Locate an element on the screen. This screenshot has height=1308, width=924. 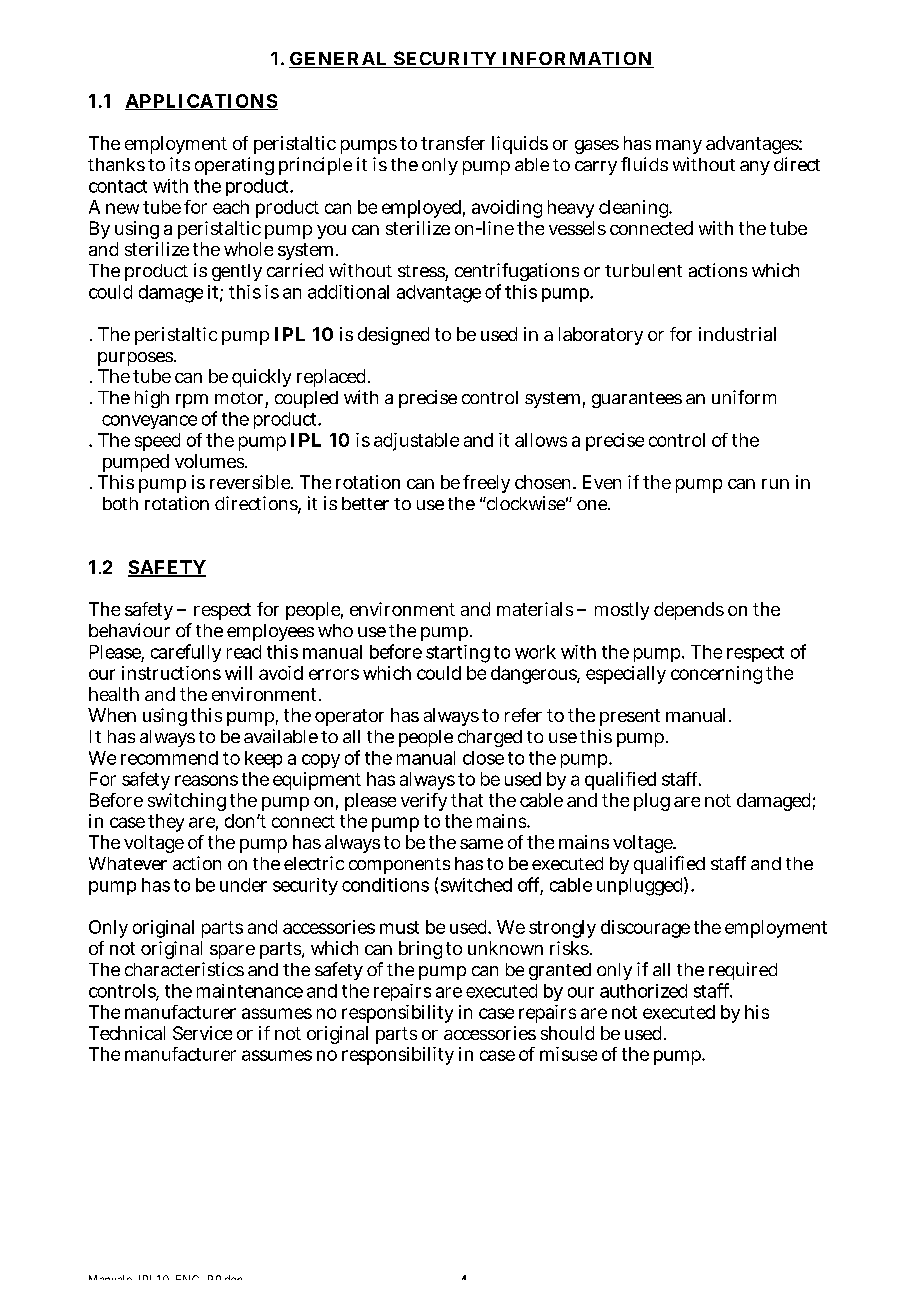
Service is located at coordinates (202, 1033).
